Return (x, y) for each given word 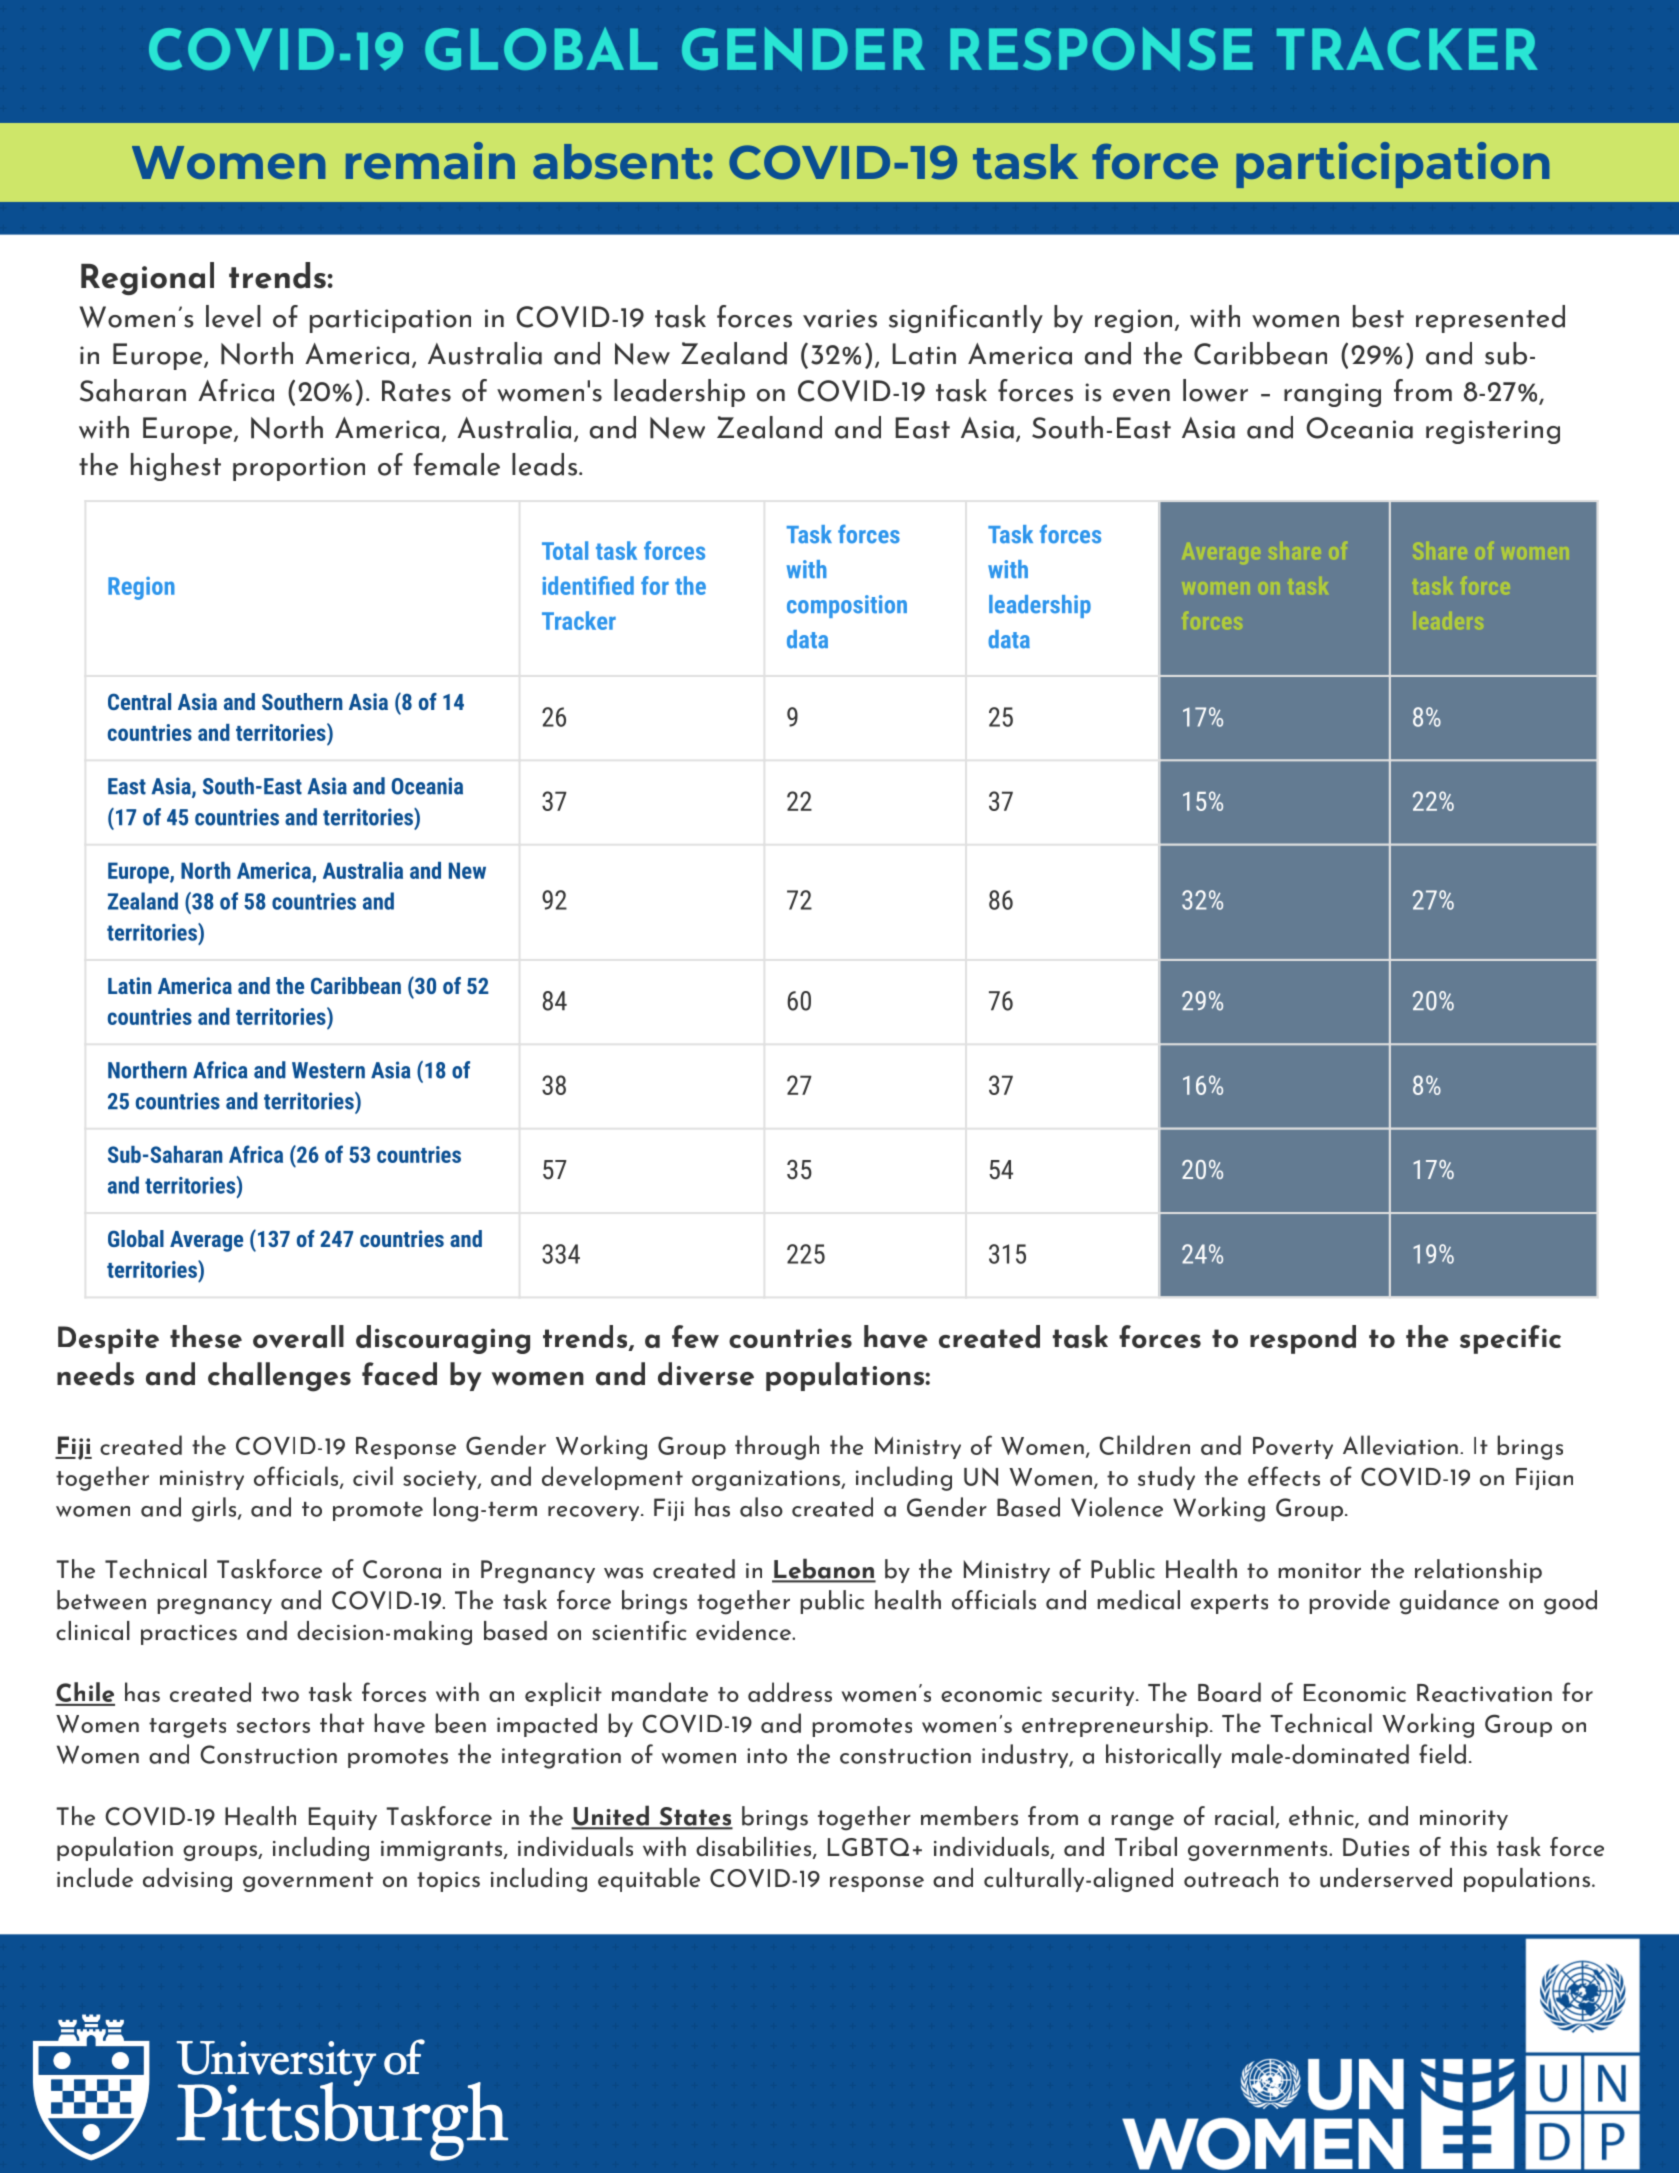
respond (1303, 1339)
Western (328, 1070)
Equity (343, 1818)
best (1378, 316)
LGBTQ (868, 1847)
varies (840, 318)
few (695, 1336)
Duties (1376, 1847)
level (233, 316)
